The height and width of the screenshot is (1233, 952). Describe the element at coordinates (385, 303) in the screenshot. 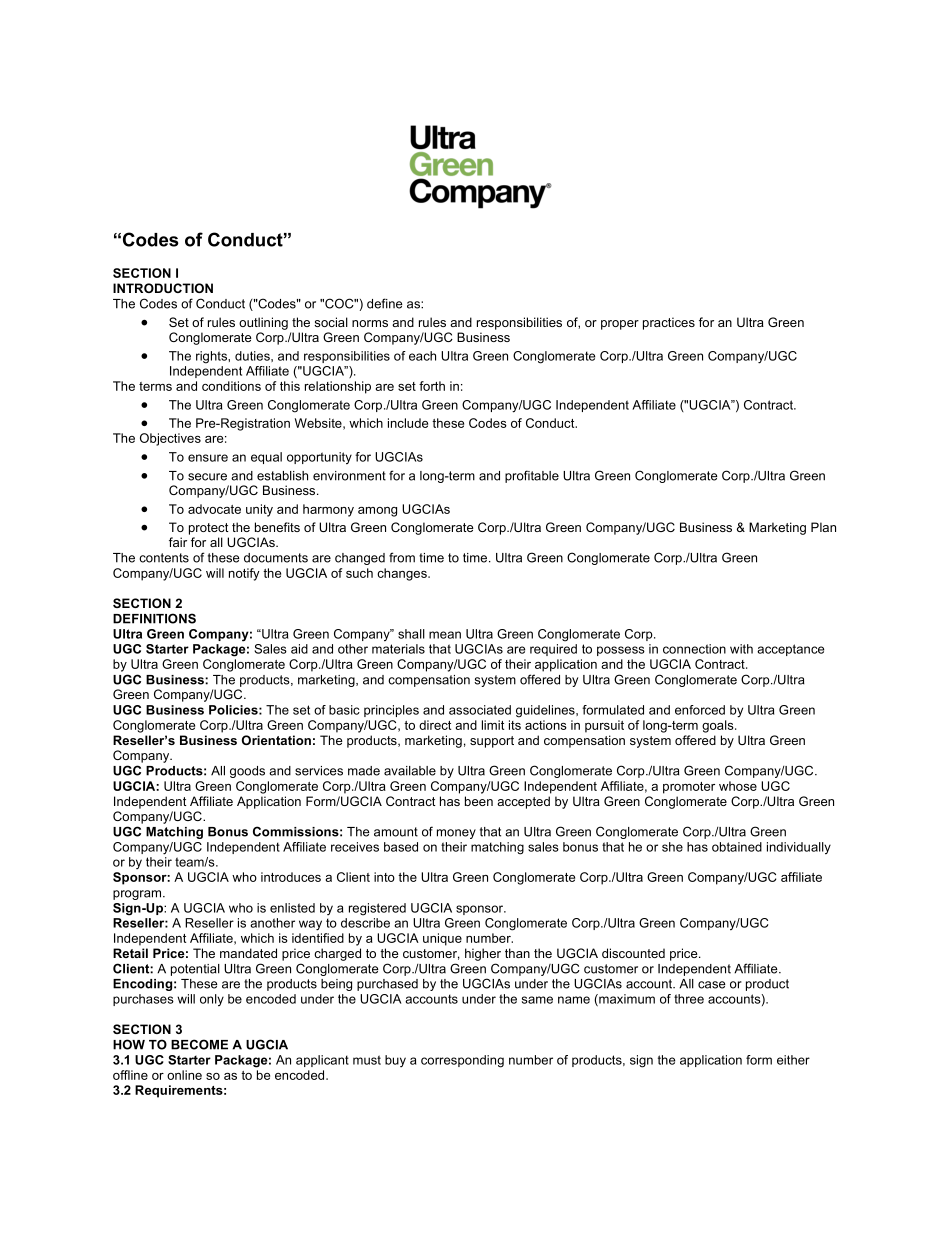

I see `define` at that location.
